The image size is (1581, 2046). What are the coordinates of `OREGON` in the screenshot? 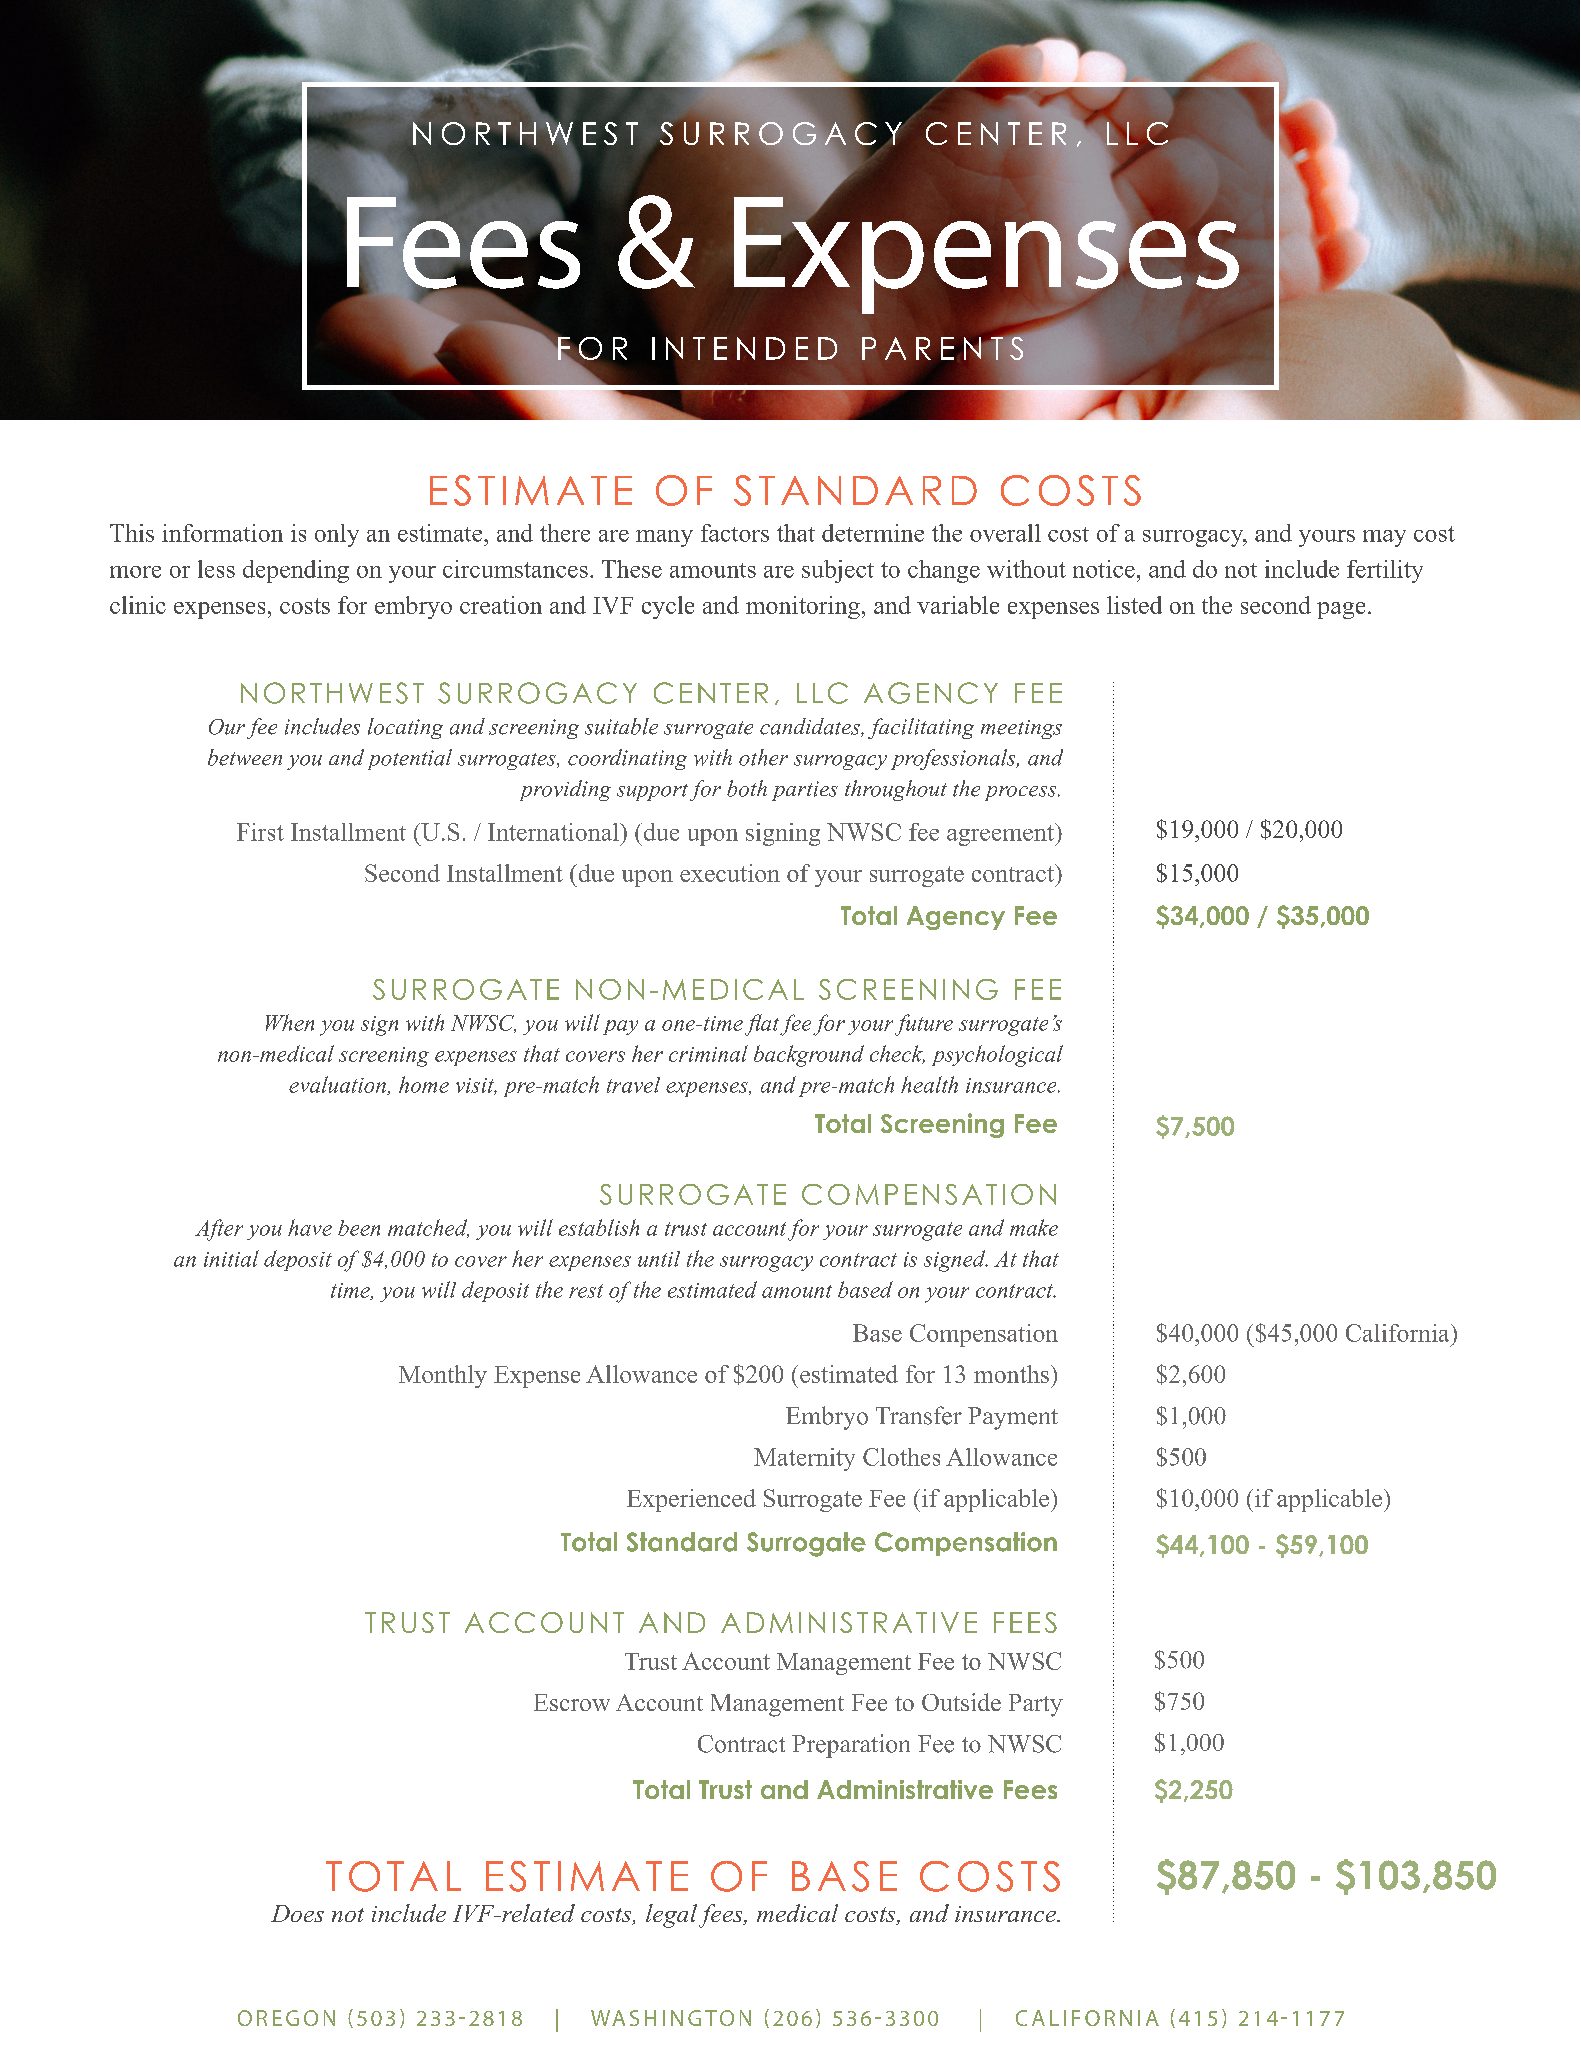 It's located at (286, 2018).
